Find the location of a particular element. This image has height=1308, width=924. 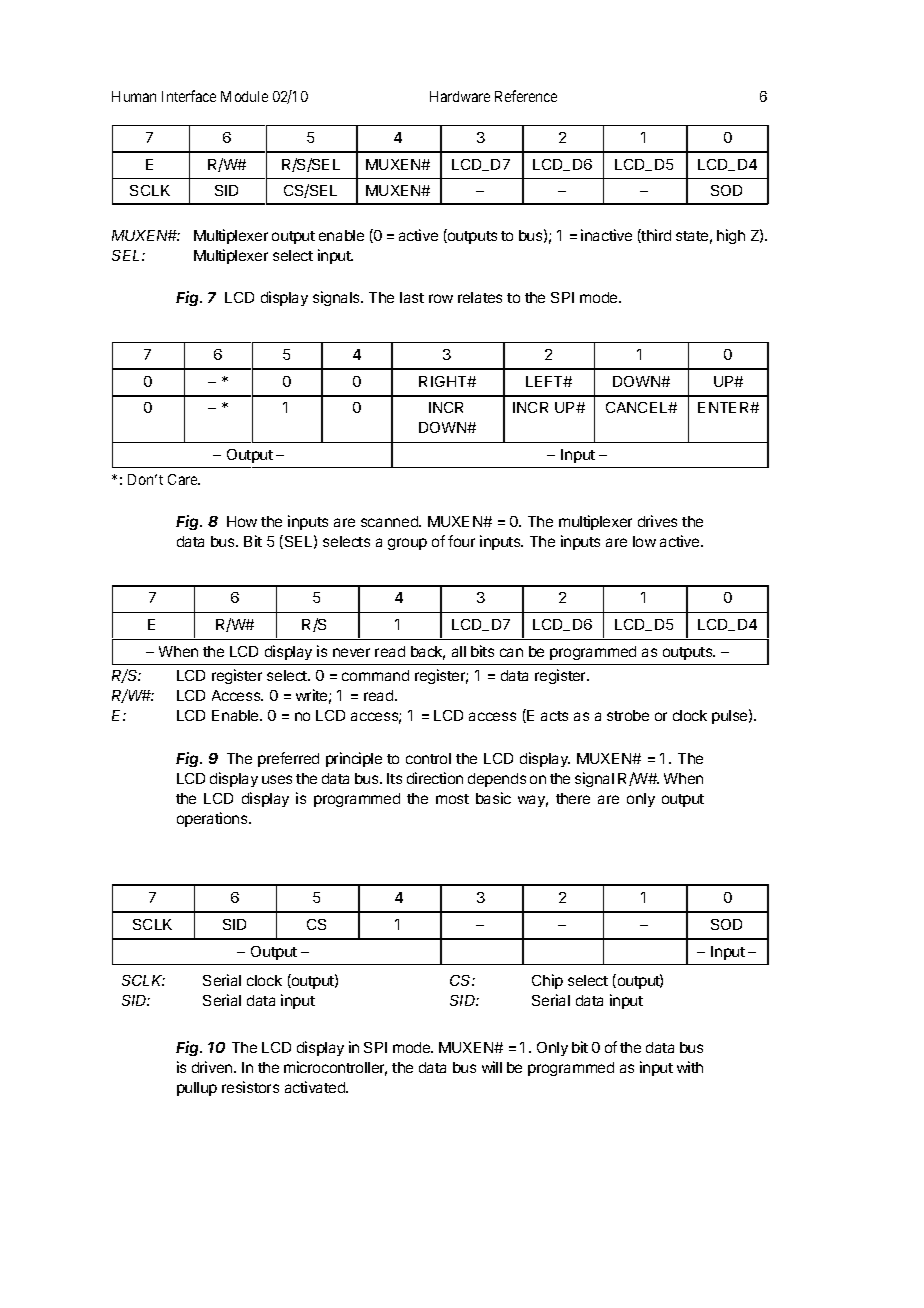

How is located at coordinates (242, 521).
